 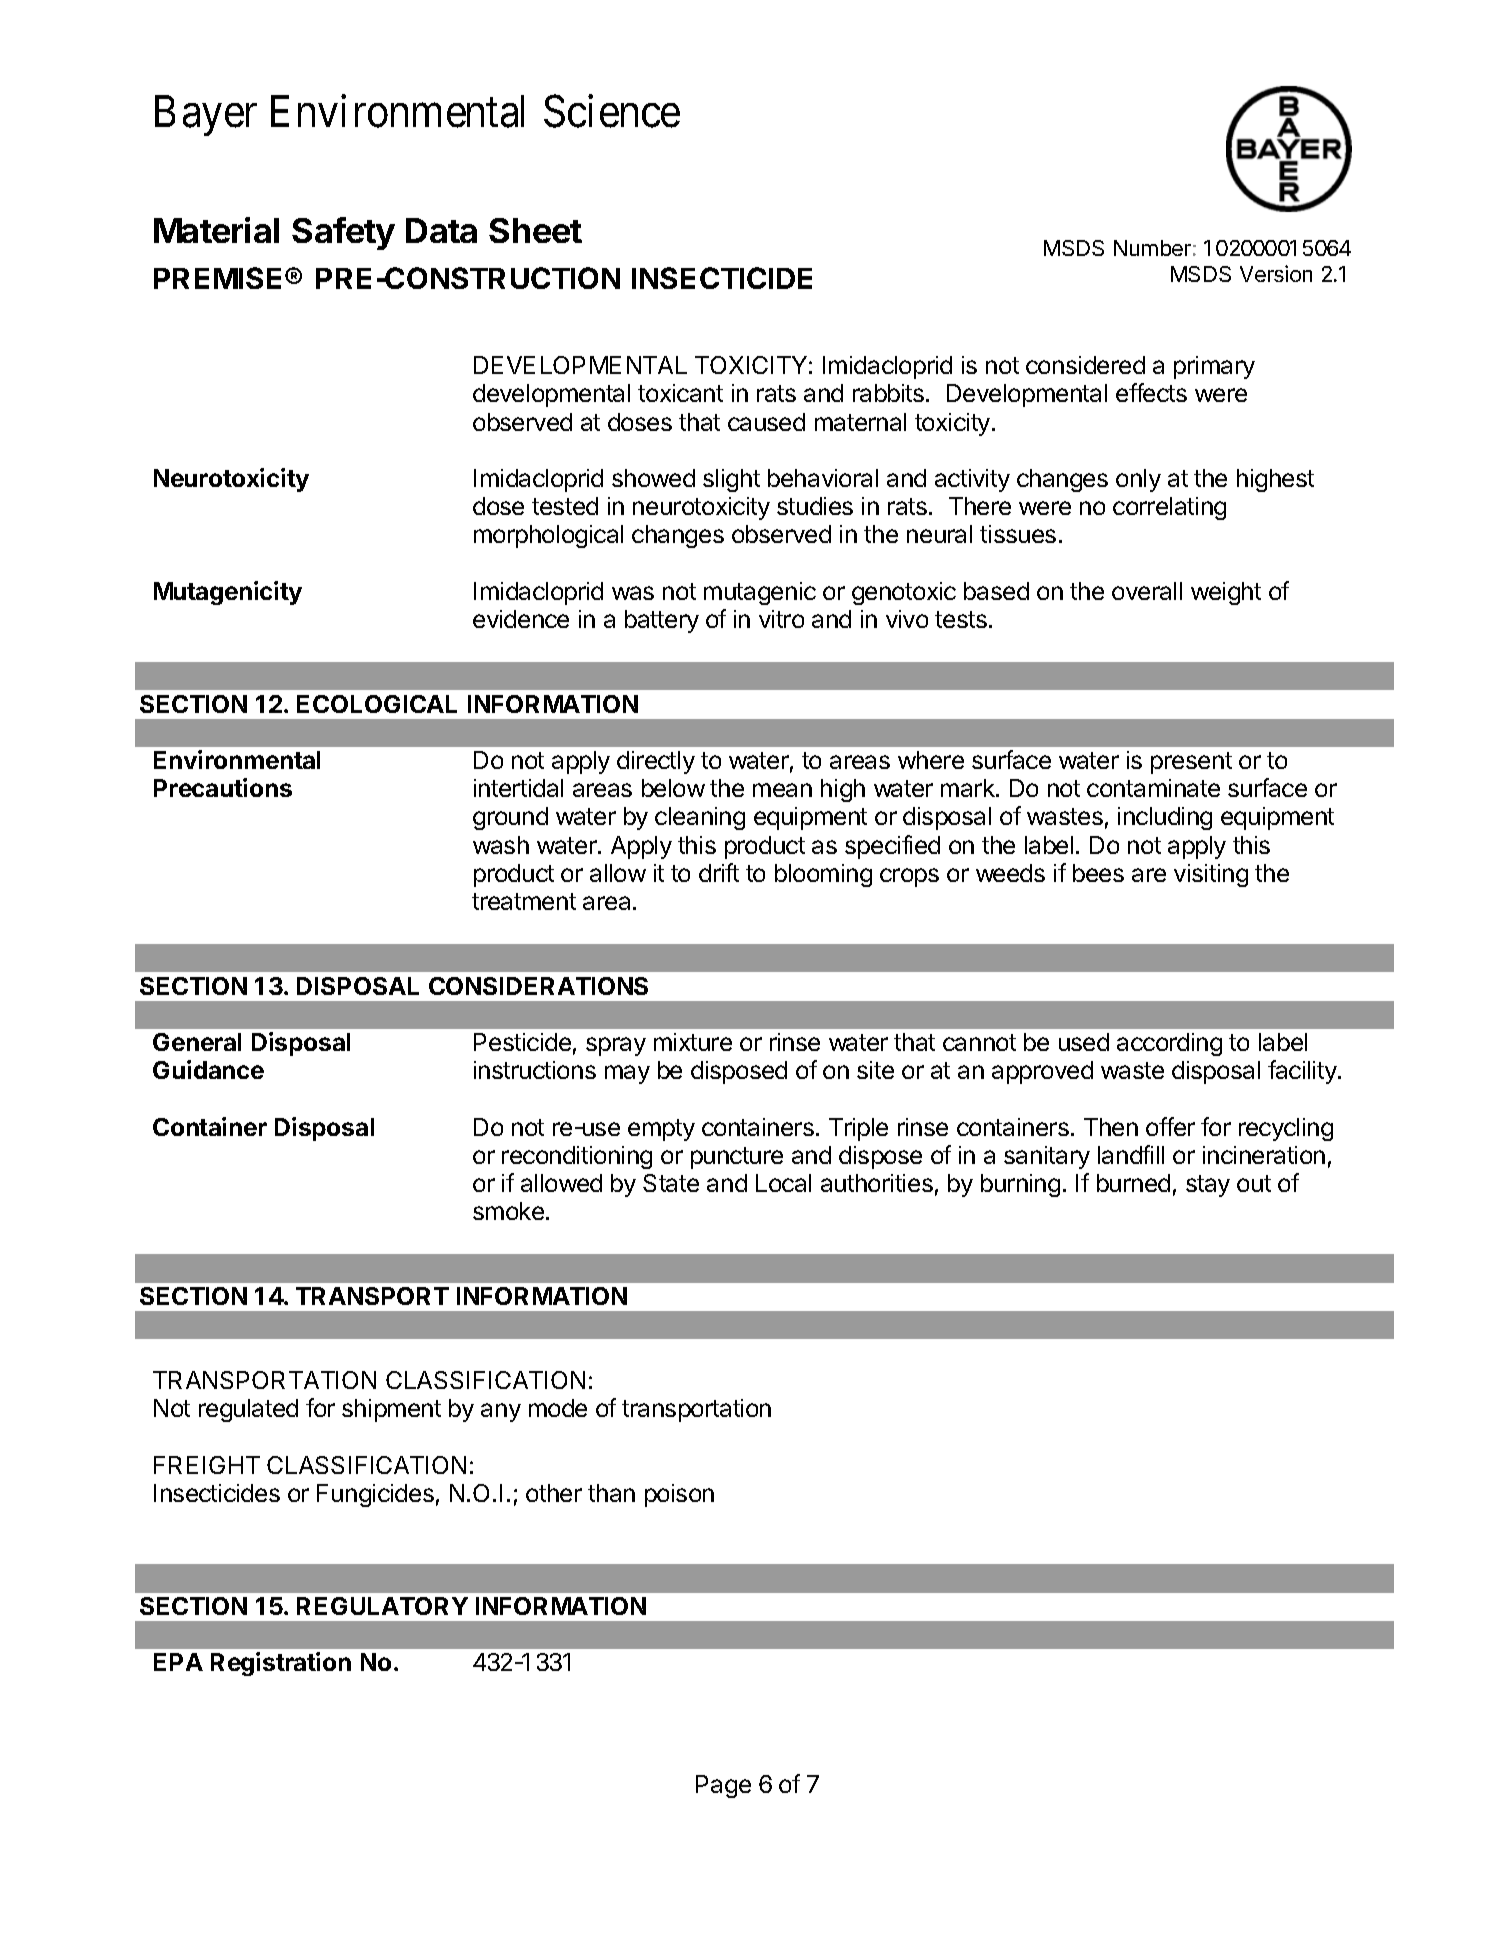 What do you see at coordinates (1208, 1186) in the page?
I see `stay` at bounding box center [1208, 1186].
